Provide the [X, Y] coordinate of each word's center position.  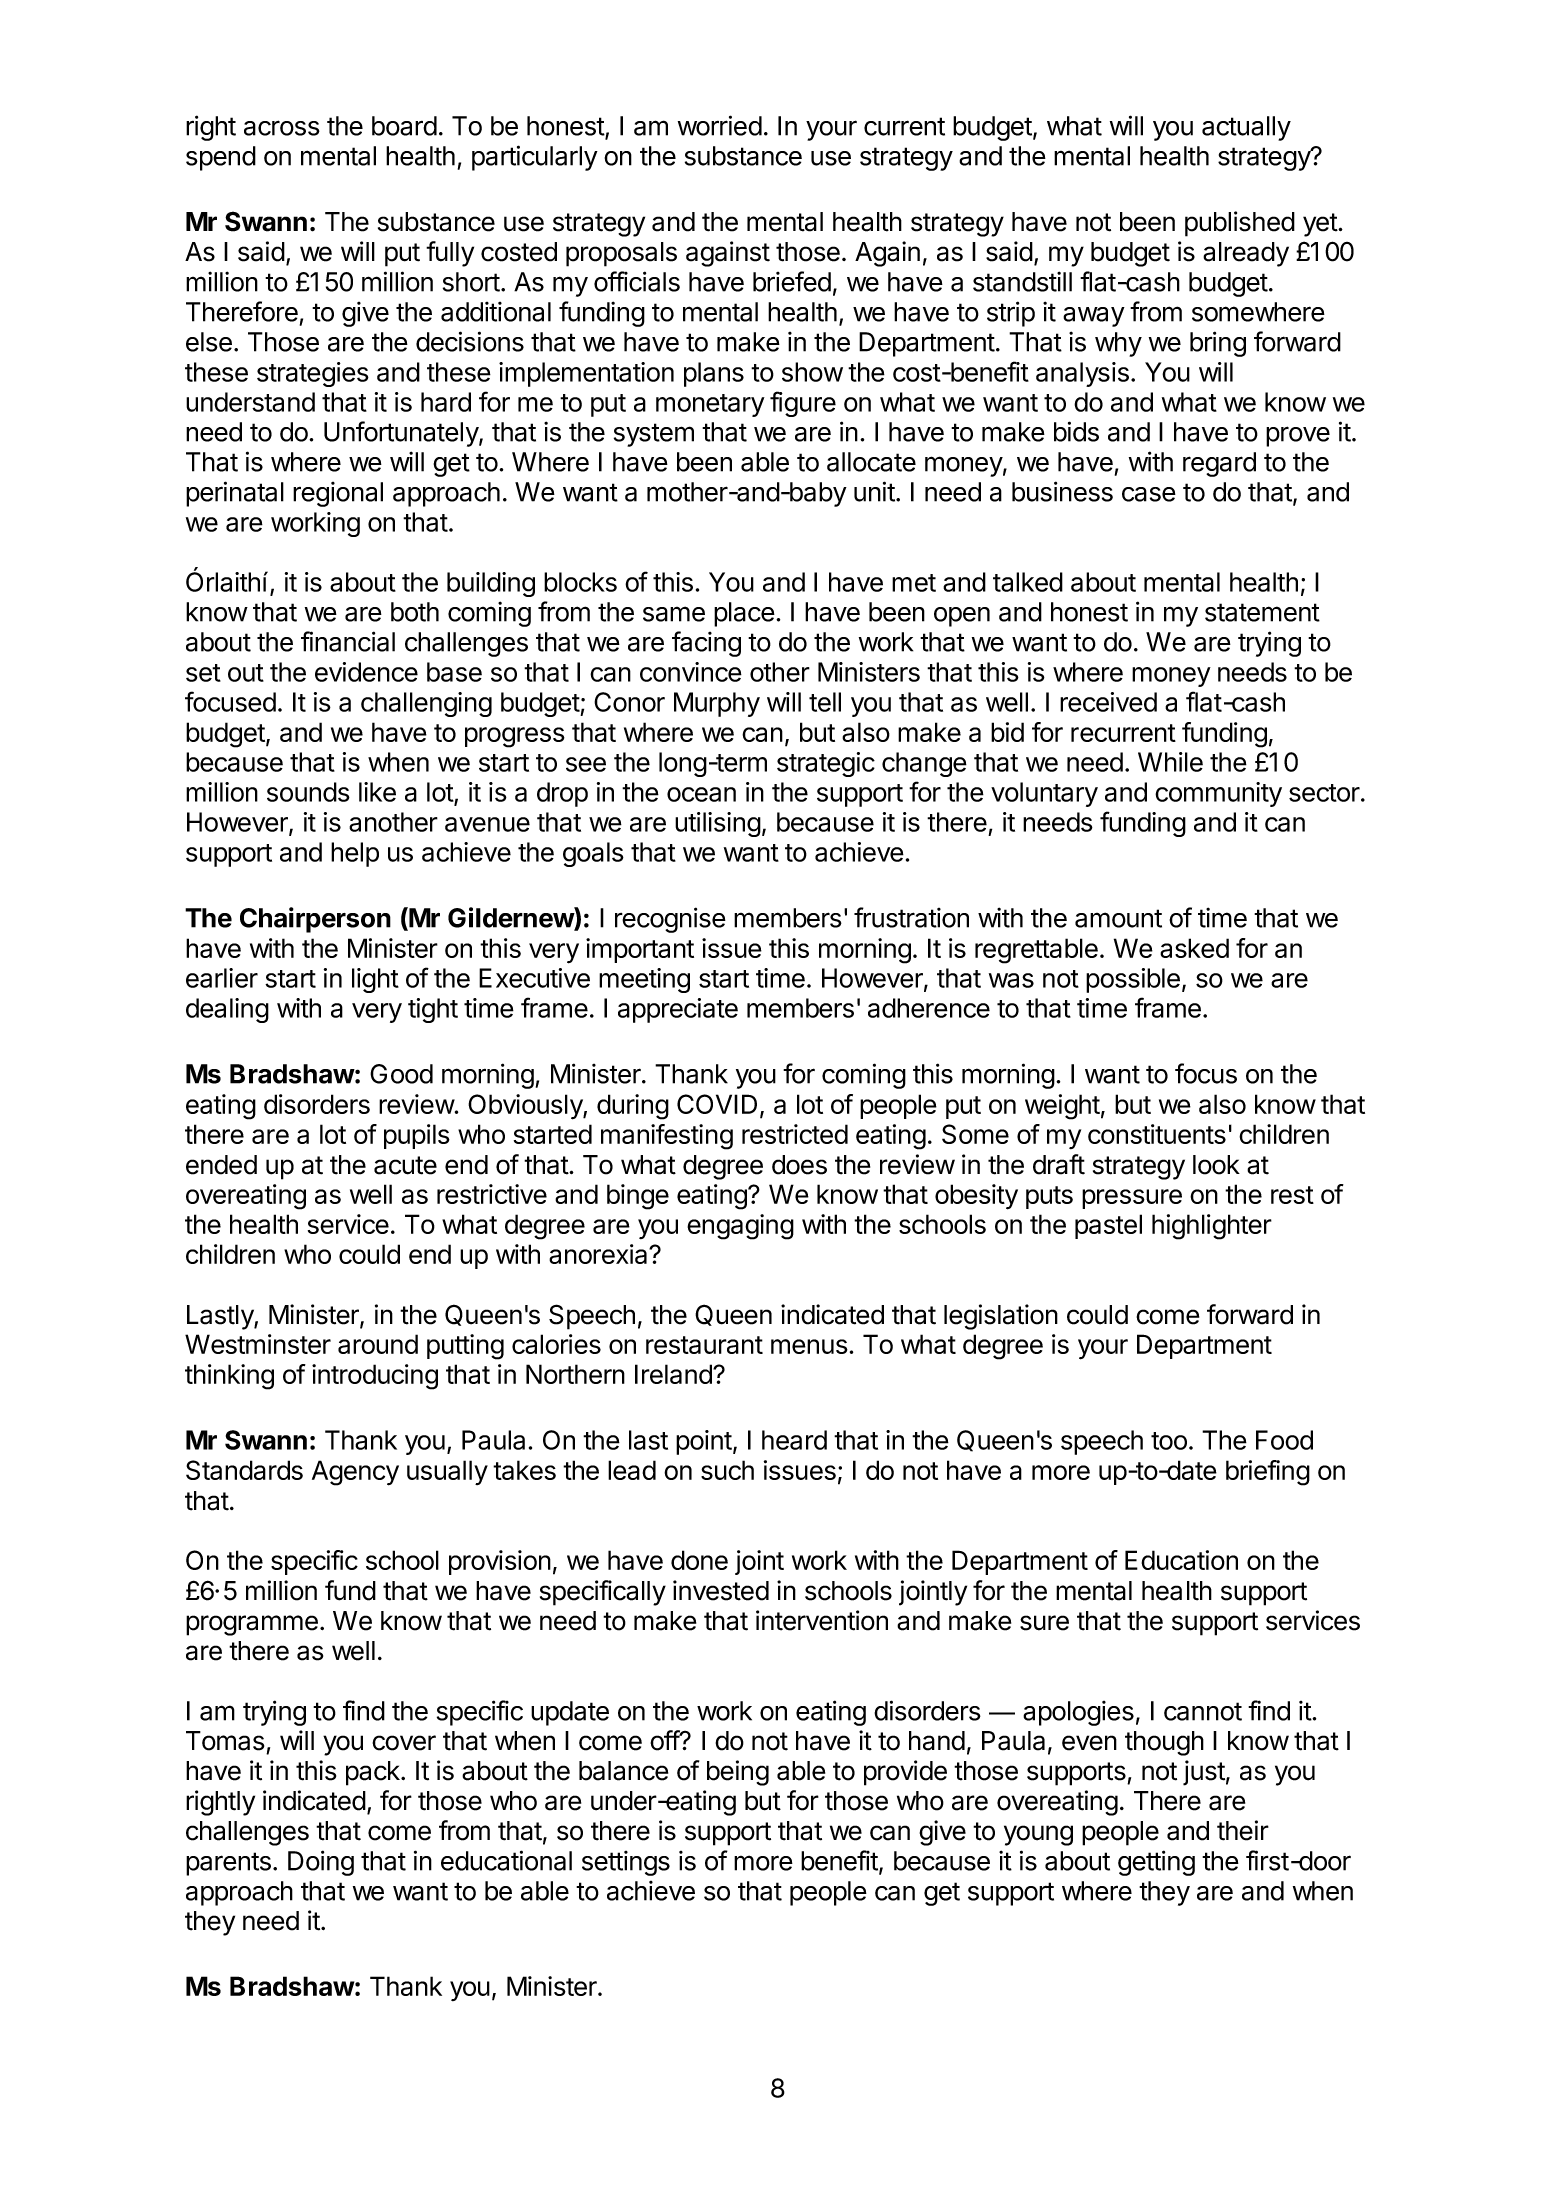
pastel [1108, 1226]
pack [374, 1773]
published [1240, 224]
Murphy [717, 704]
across [282, 128]
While [1170, 762]
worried [720, 125]
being [738, 1773]
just [1204, 1773]
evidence [366, 672]
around [378, 1344]
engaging [740, 1227]
